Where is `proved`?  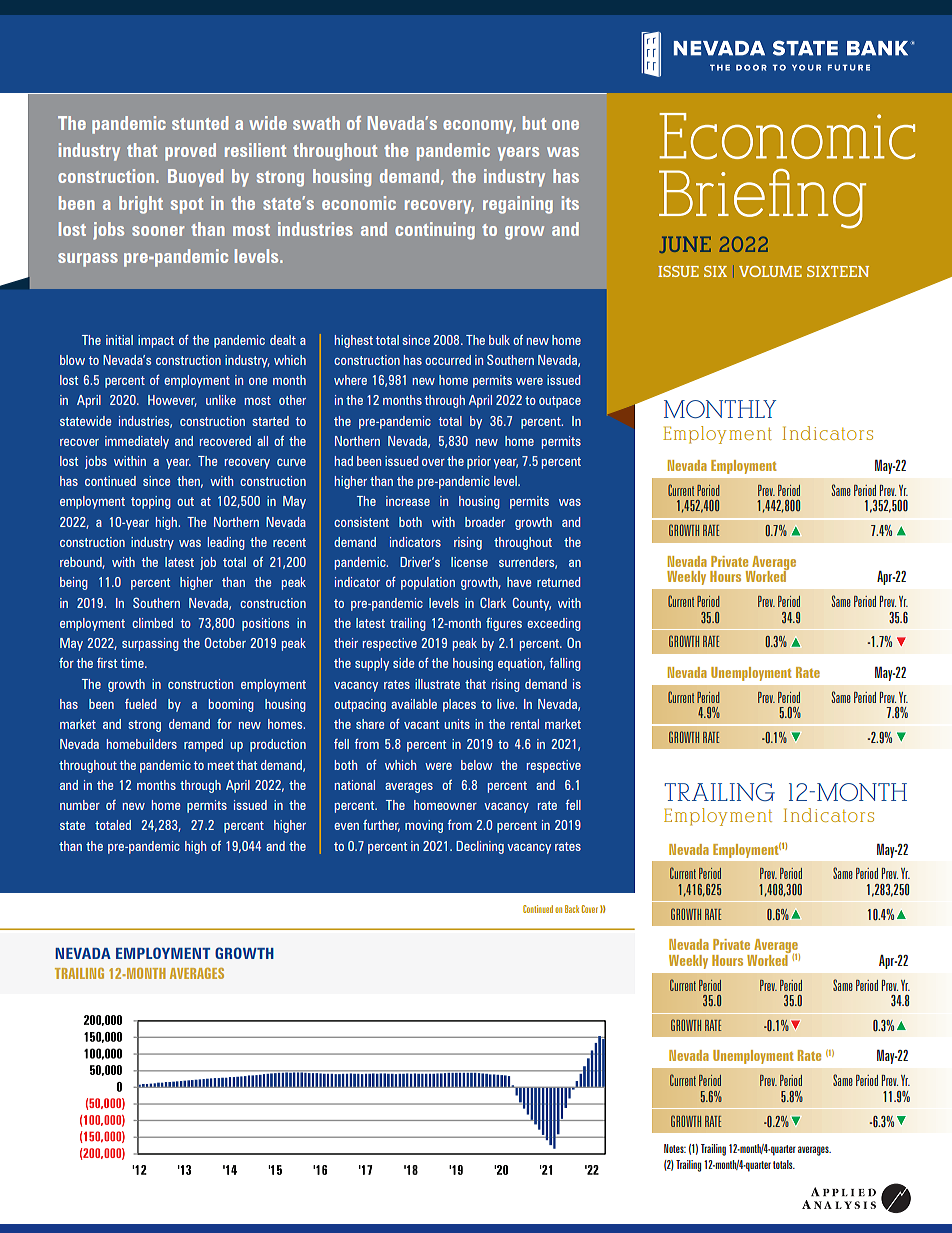 proved is located at coordinates (190, 152).
